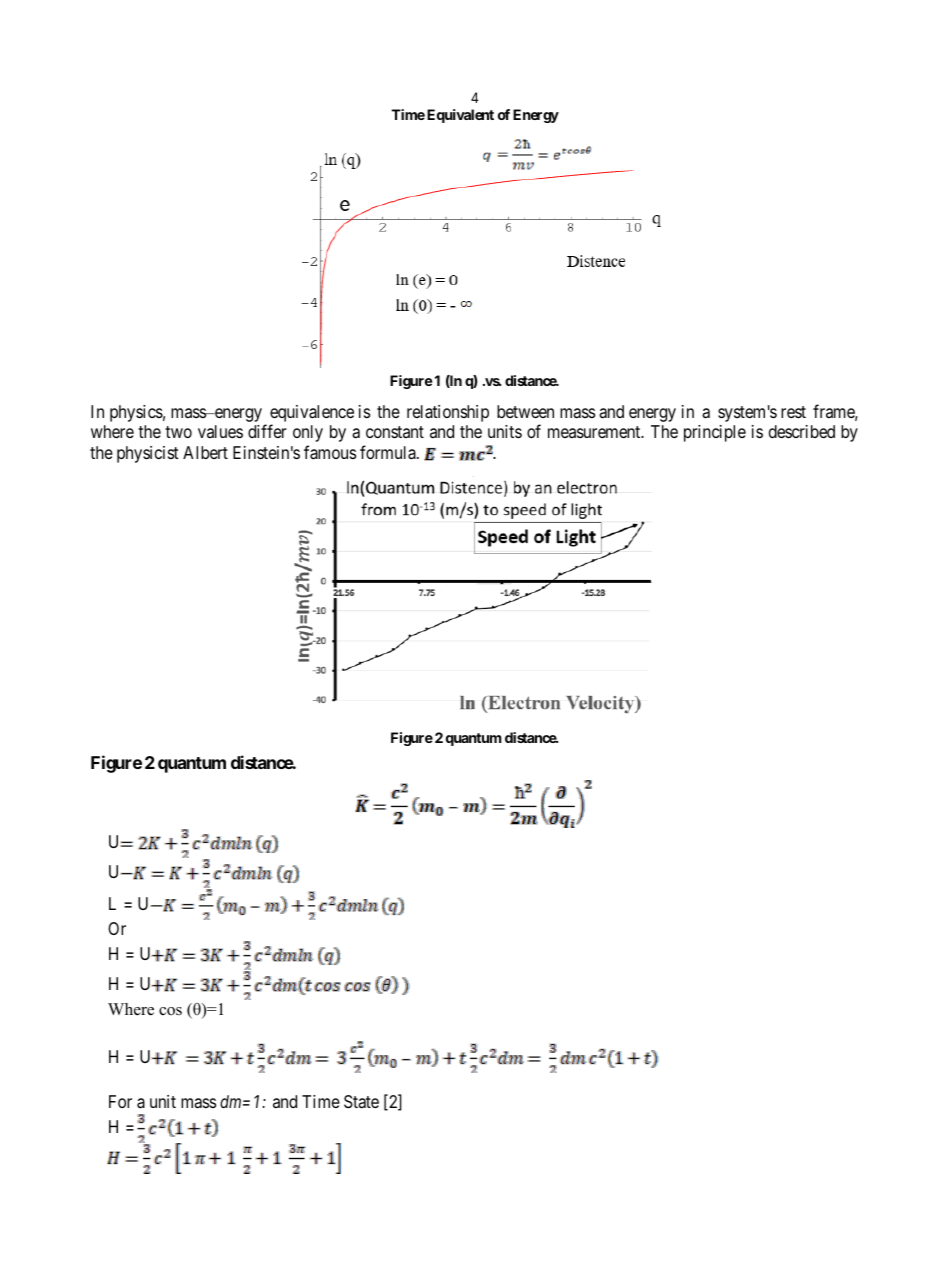  Describe the element at coordinates (389, 452) in the document. I see `formula` at that location.
